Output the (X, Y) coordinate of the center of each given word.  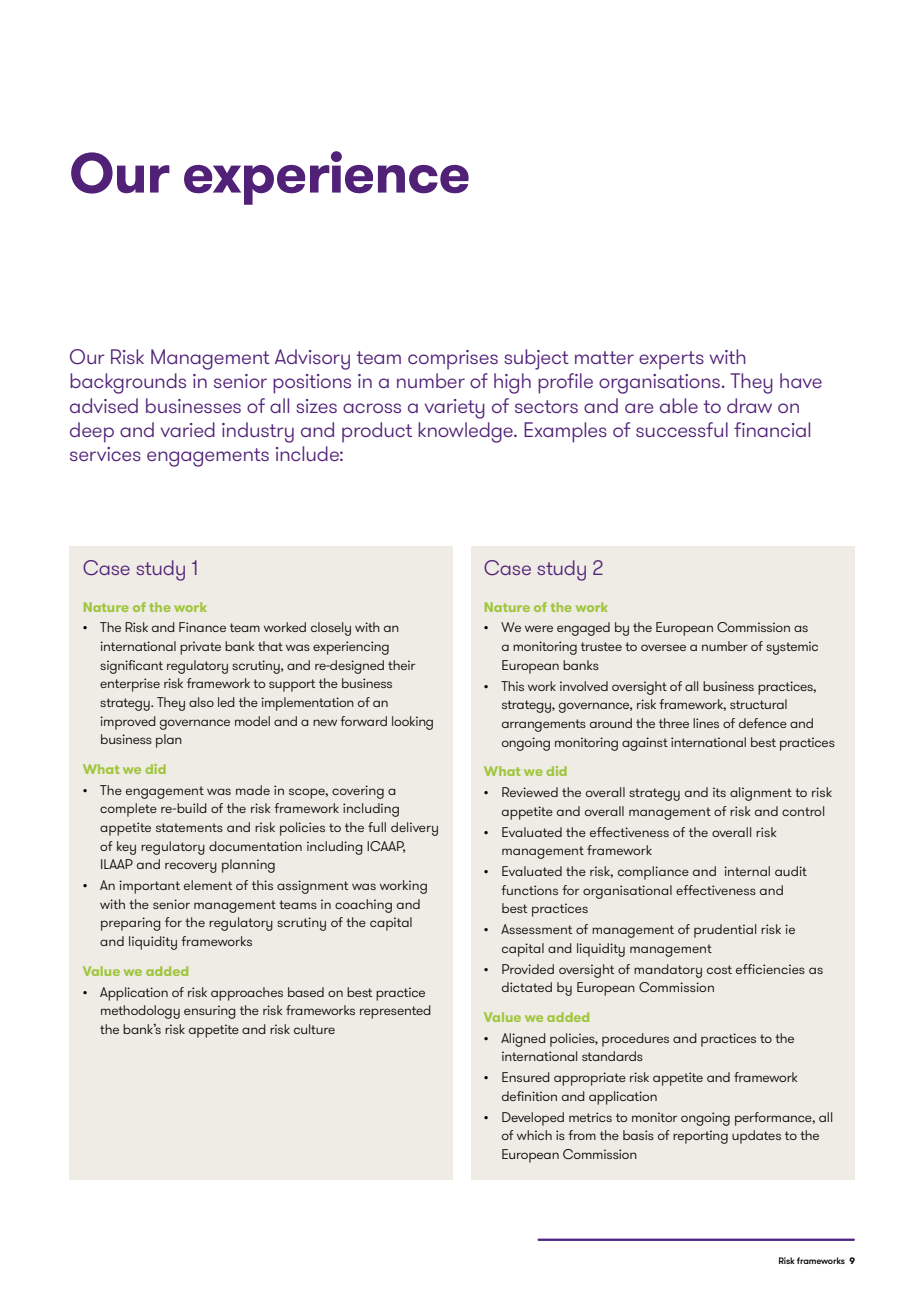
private (200, 648)
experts (671, 360)
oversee (663, 647)
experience (326, 178)
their (401, 665)
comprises (453, 360)
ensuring (210, 1012)
